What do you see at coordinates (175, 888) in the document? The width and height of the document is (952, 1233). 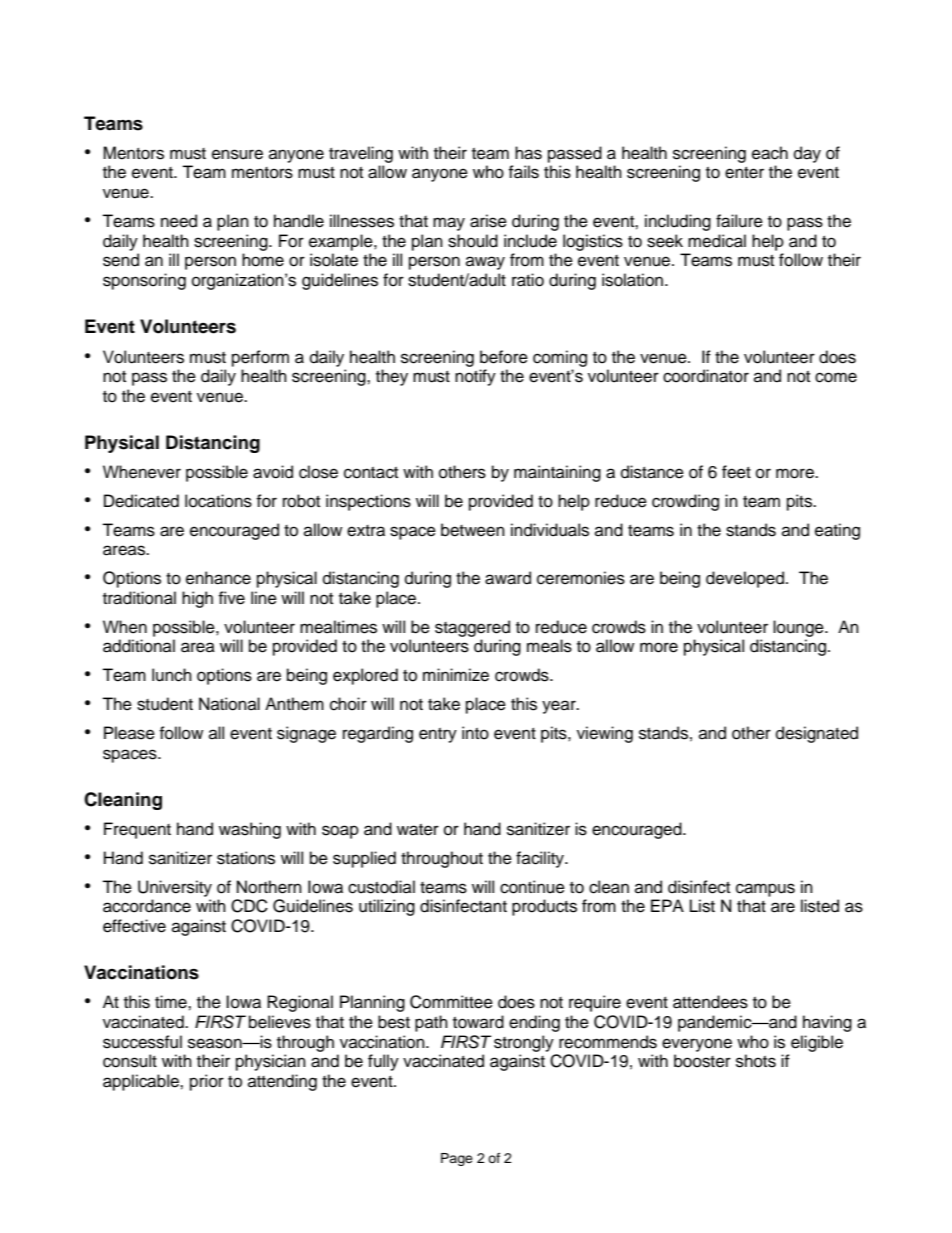 I see `University` at bounding box center [175, 888].
